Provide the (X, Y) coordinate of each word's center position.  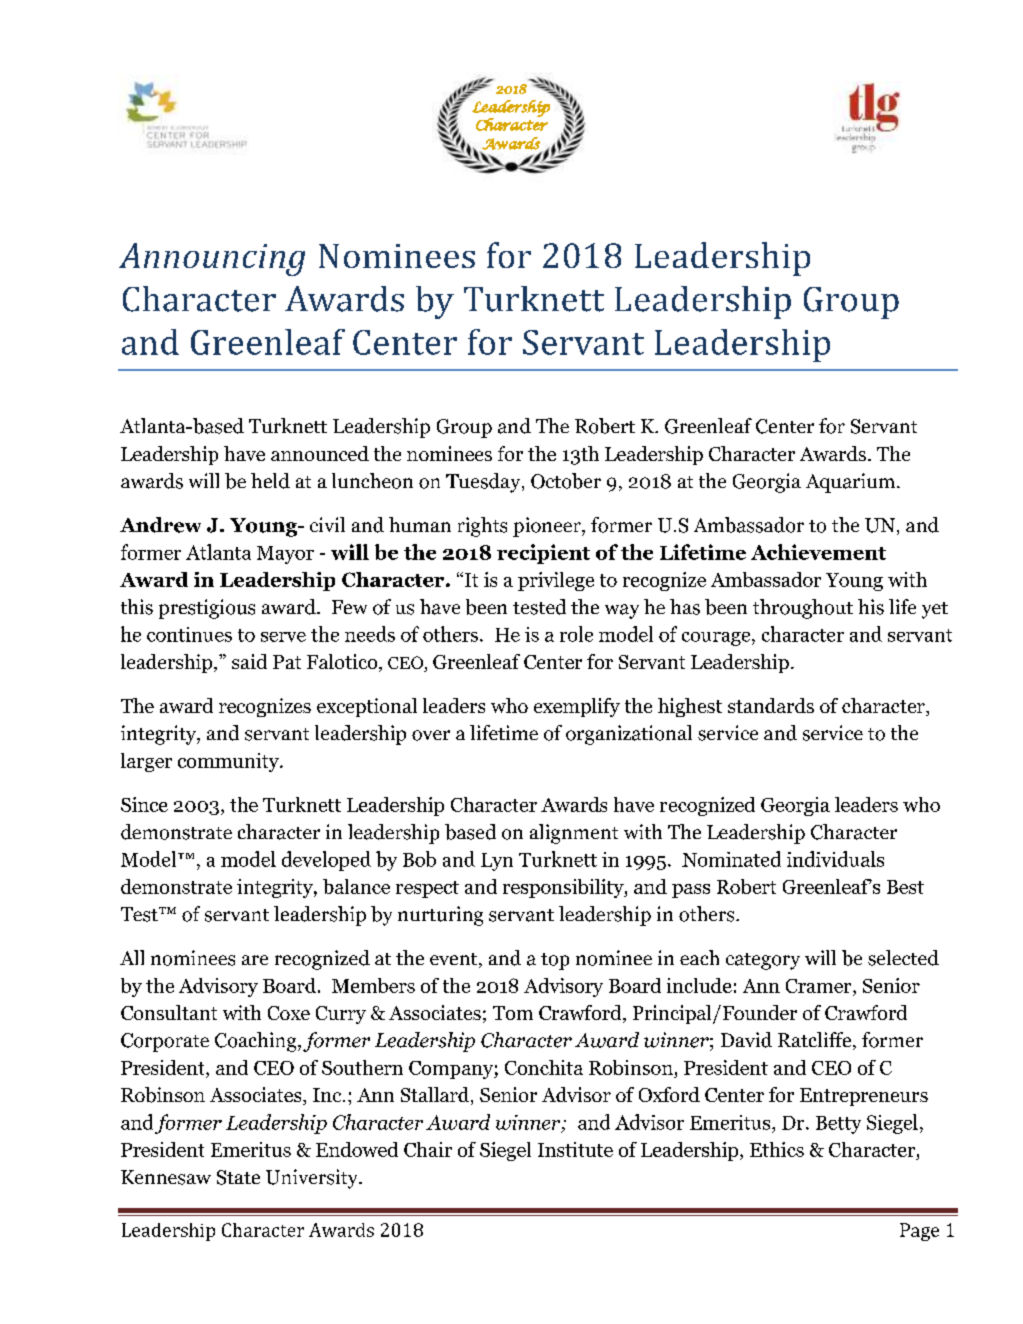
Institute (575, 1149)
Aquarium (852, 483)
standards (771, 705)
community (229, 762)
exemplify (577, 707)
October (566, 481)
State (238, 1177)
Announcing (212, 259)
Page (919, 1232)
